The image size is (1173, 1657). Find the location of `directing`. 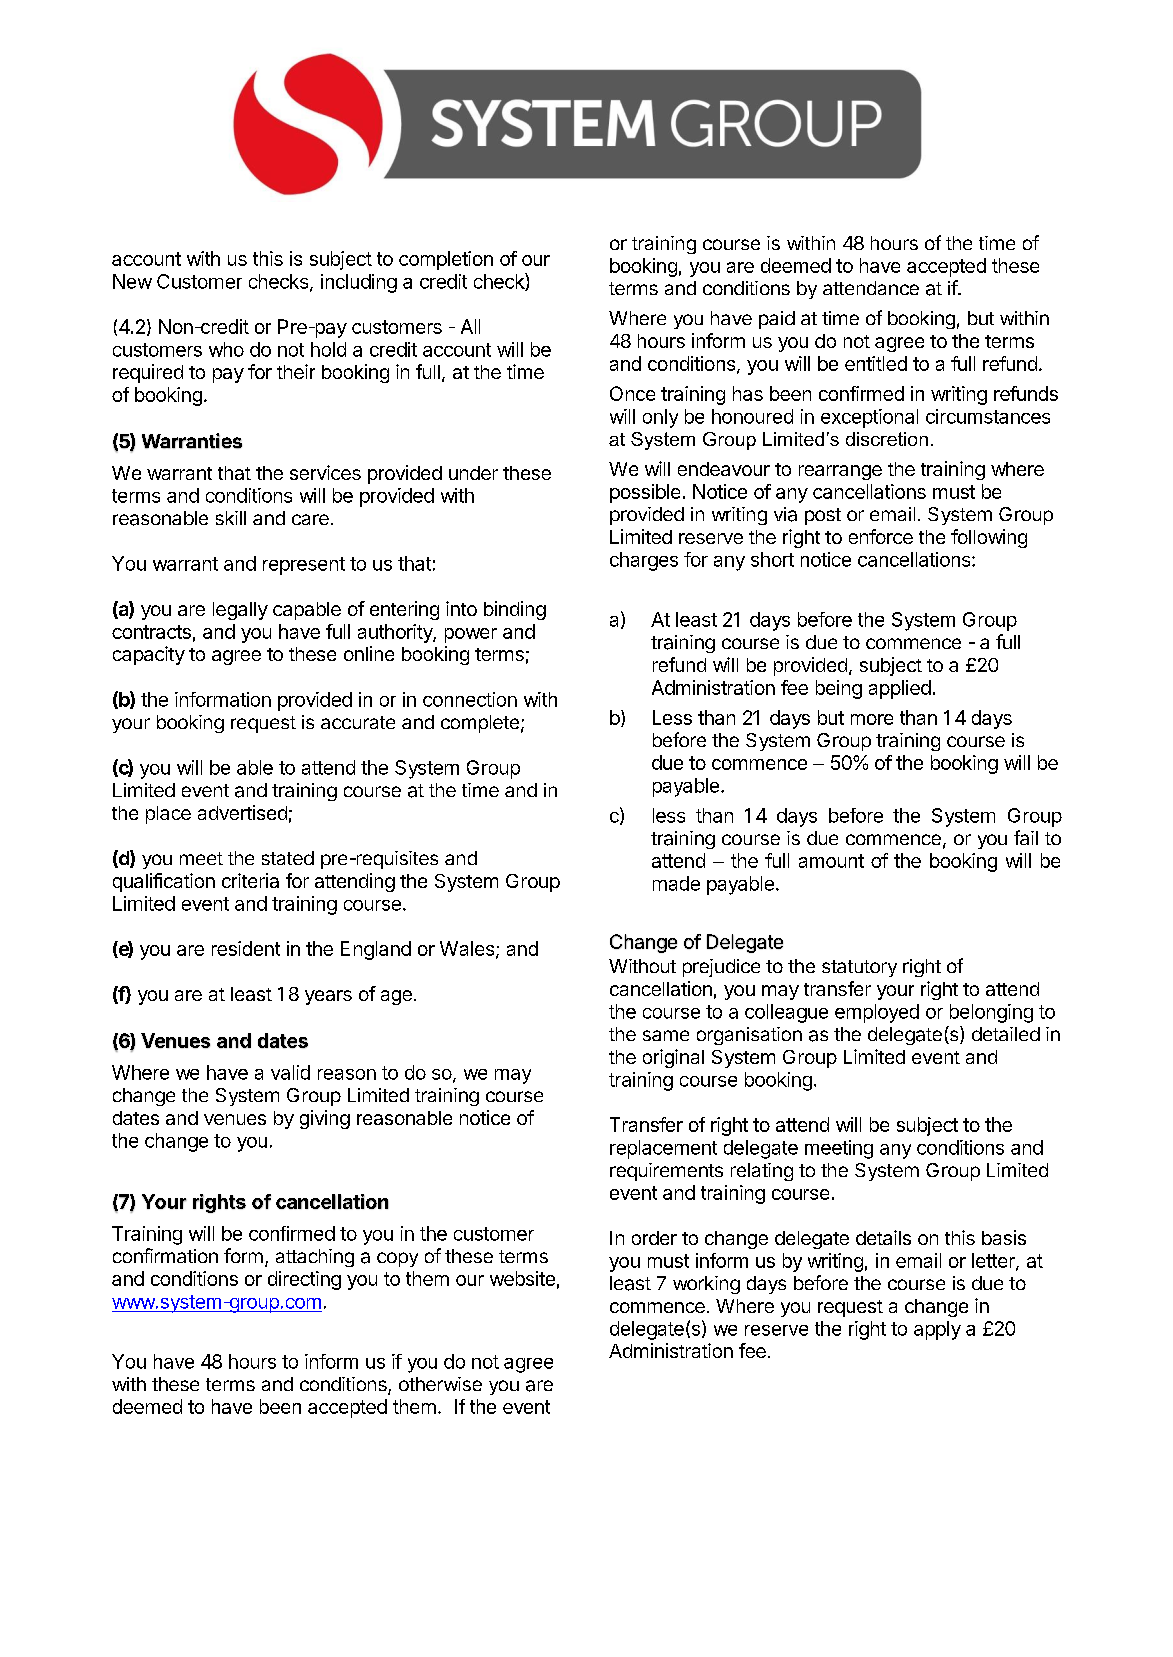

directing is located at coordinates (304, 1280).
